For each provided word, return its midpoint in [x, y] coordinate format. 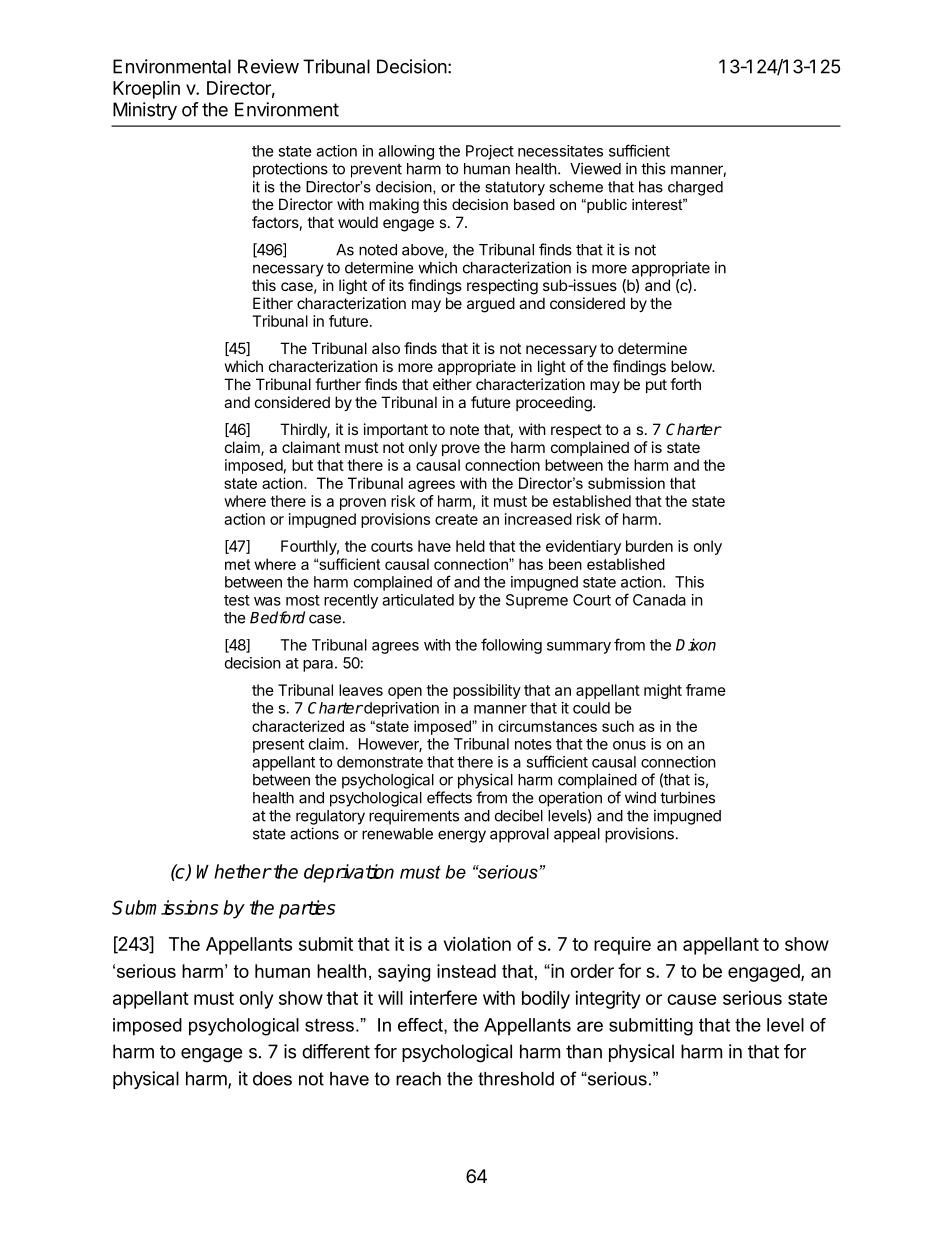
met [237, 564]
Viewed [595, 168]
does [272, 1078]
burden [649, 546]
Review [268, 66]
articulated [418, 600]
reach [418, 1079]
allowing [406, 152]
